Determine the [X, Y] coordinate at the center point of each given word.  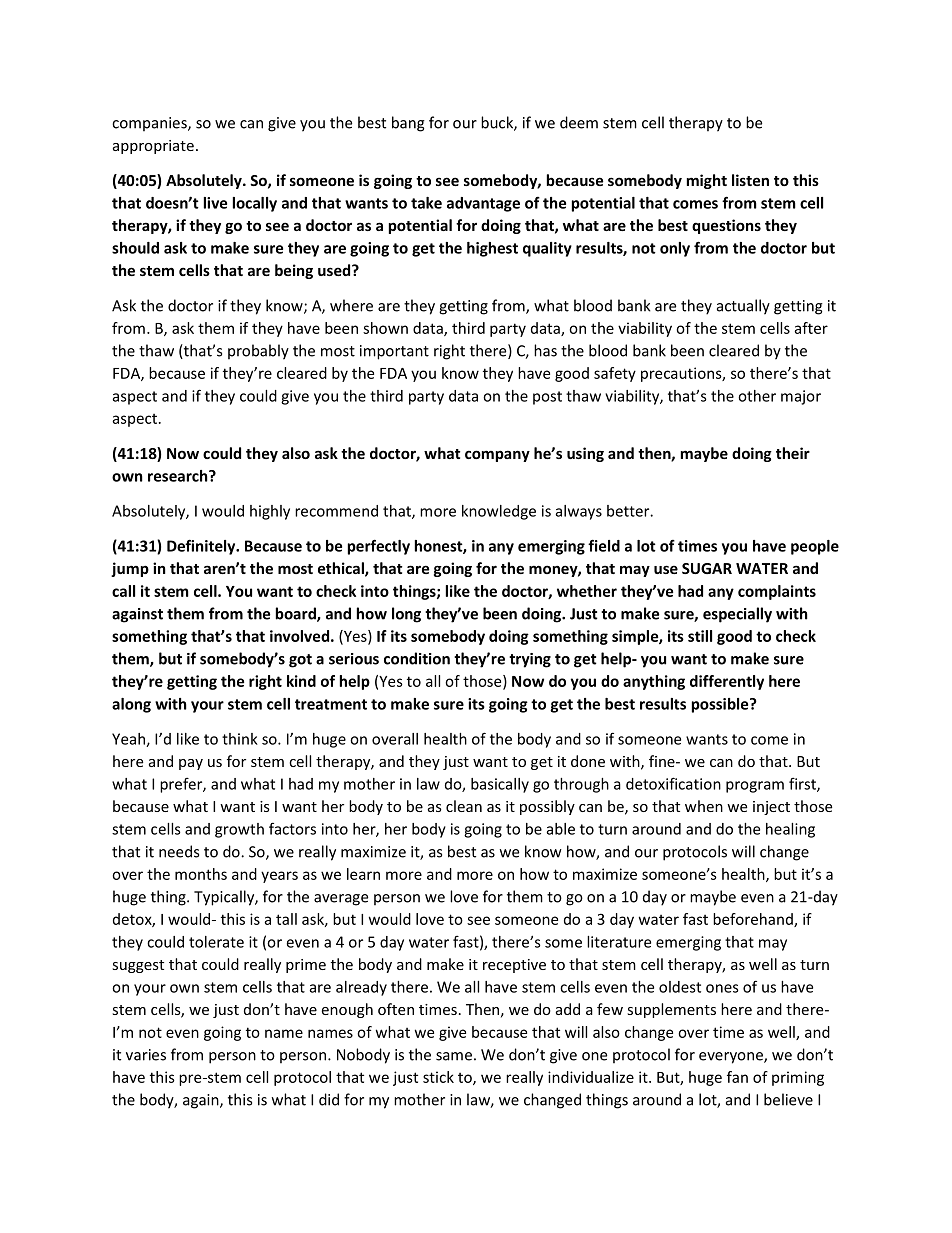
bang [408, 124]
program [755, 787]
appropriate [153, 147]
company [497, 456]
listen [750, 180]
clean [464, 806]
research [179, 476]
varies [146, 1055]
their [793, 453]
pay [191, 764]
